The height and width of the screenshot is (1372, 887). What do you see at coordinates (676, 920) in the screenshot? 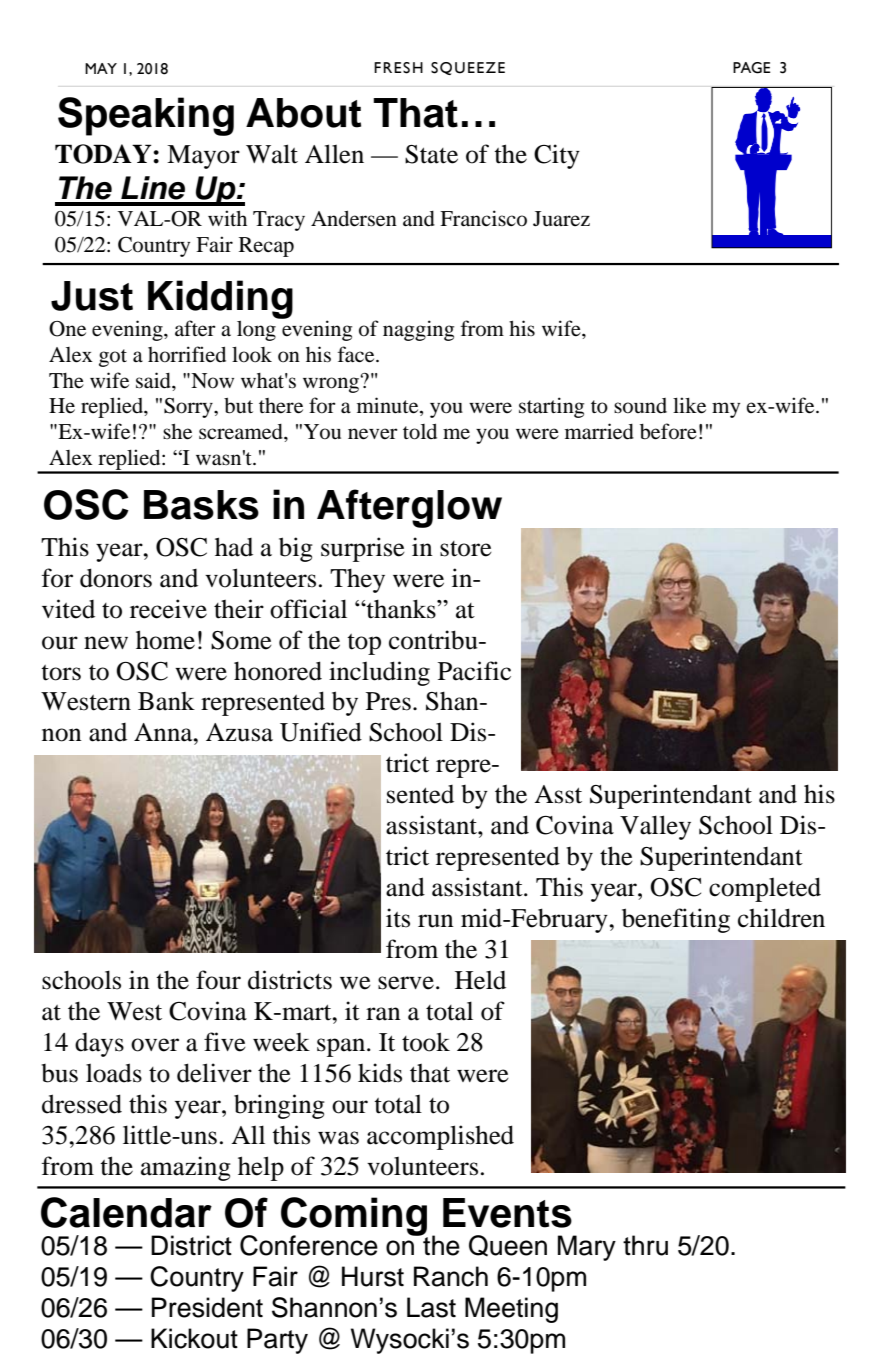
I see `benefiting` at bounding box center [676, 920].
